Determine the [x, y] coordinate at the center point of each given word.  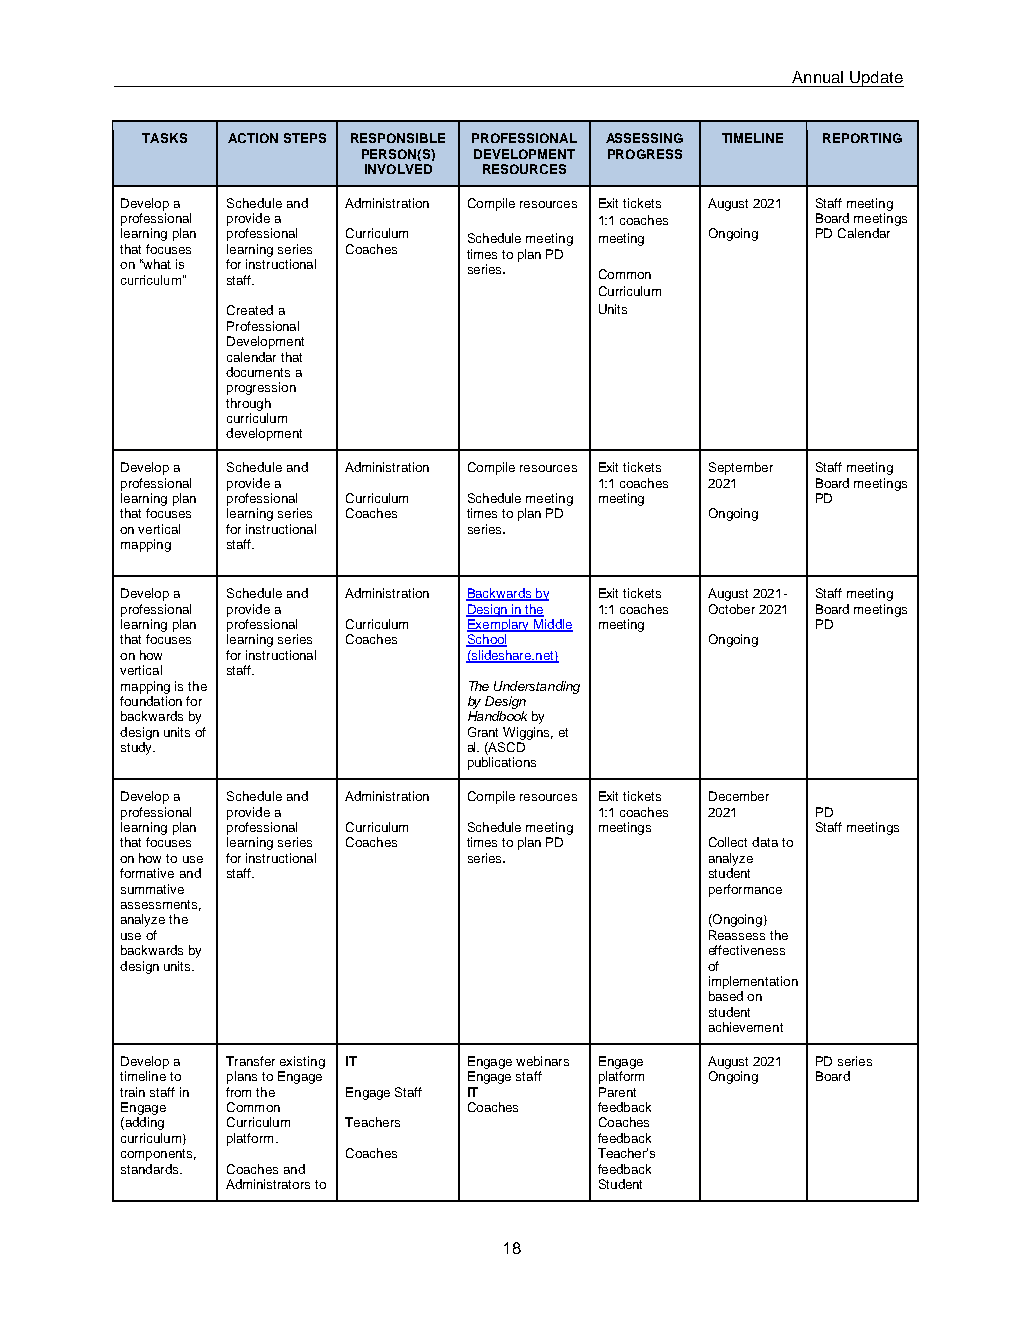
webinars [542, 1061]
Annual [817, 77]
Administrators [268, 1184]
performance [745, 890]
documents [258, 372]
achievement [746, 1027]
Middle [552, 625]
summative [152, 889]
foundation [151, 701]
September [741, 468]
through [248, 404]
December [739, 796]
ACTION [253, 138]
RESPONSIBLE [398, 138]
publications [502, 763]
